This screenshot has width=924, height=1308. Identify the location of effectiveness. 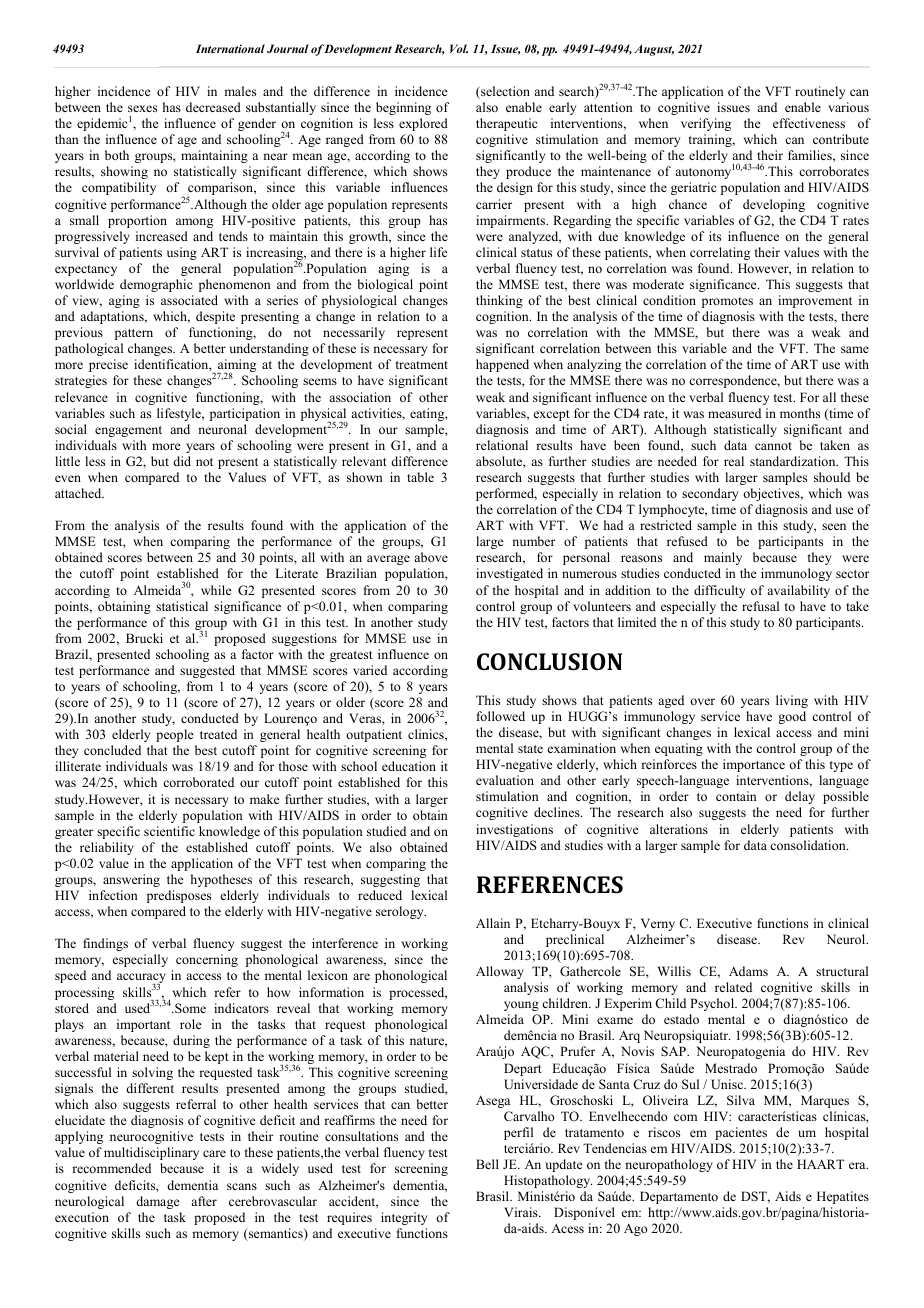
(809, 123).
